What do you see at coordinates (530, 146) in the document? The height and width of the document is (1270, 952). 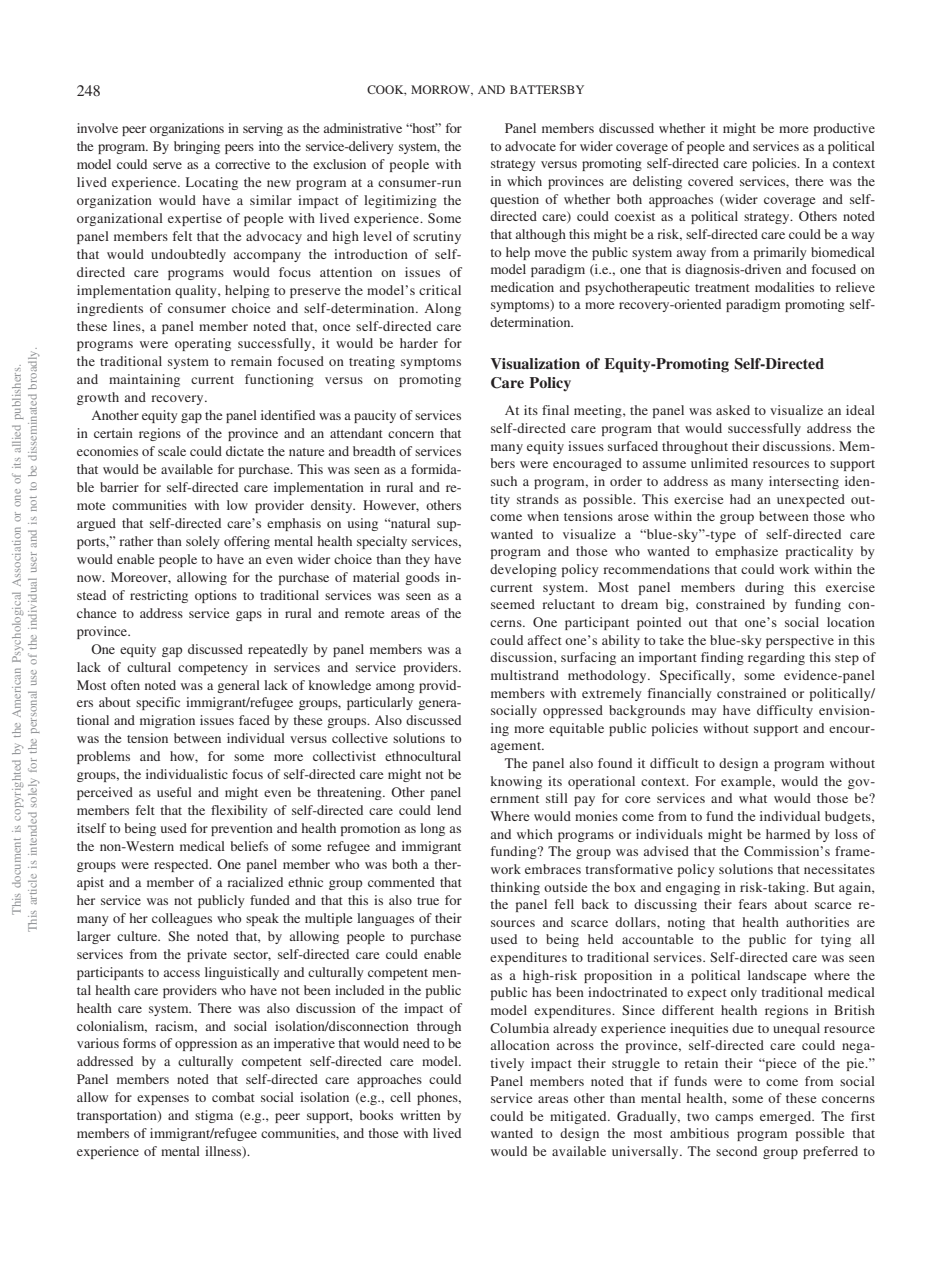 I see `advocate` at bounding box center [530, 146].
